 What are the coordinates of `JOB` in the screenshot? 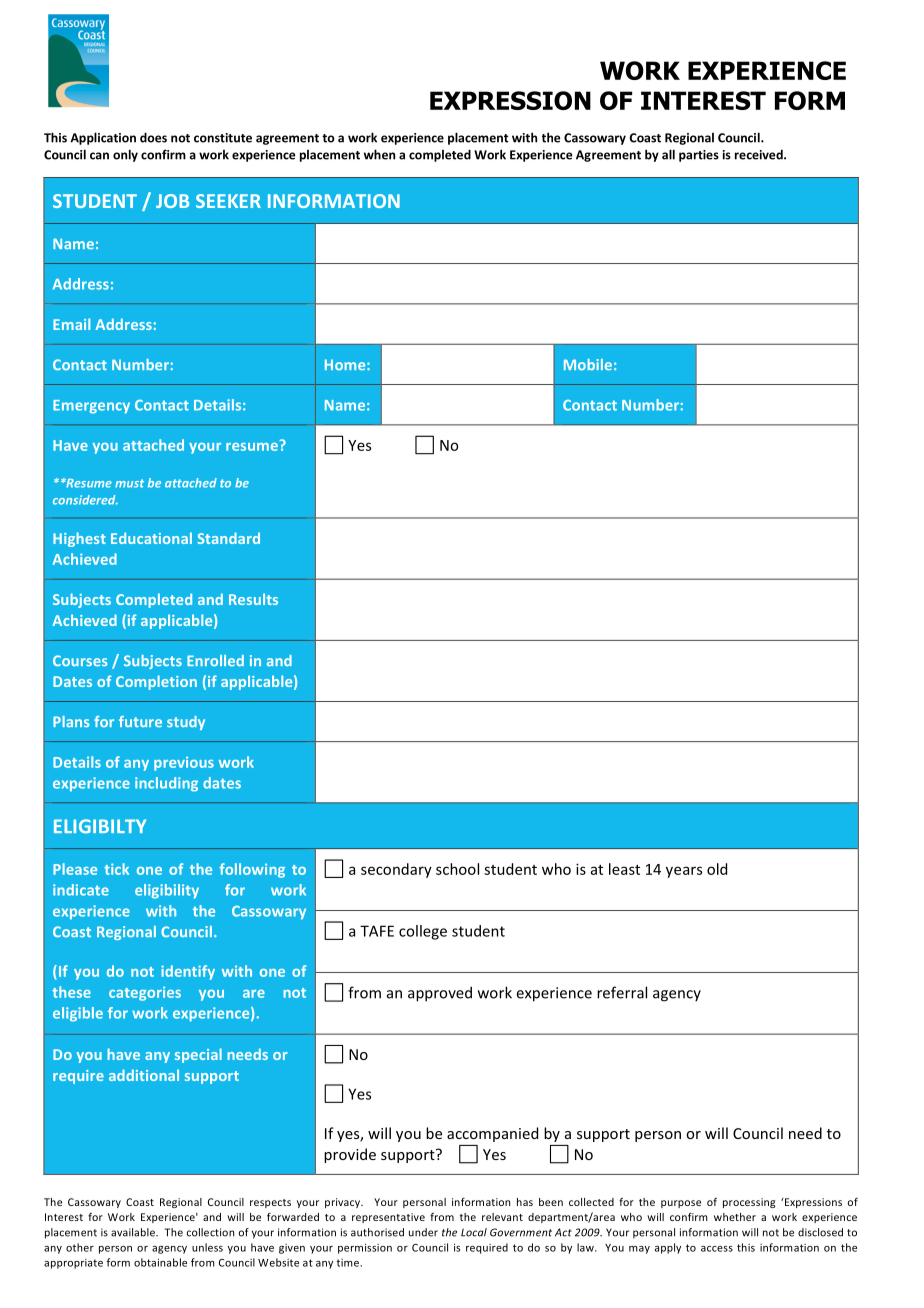 It's located at (172, 201).
